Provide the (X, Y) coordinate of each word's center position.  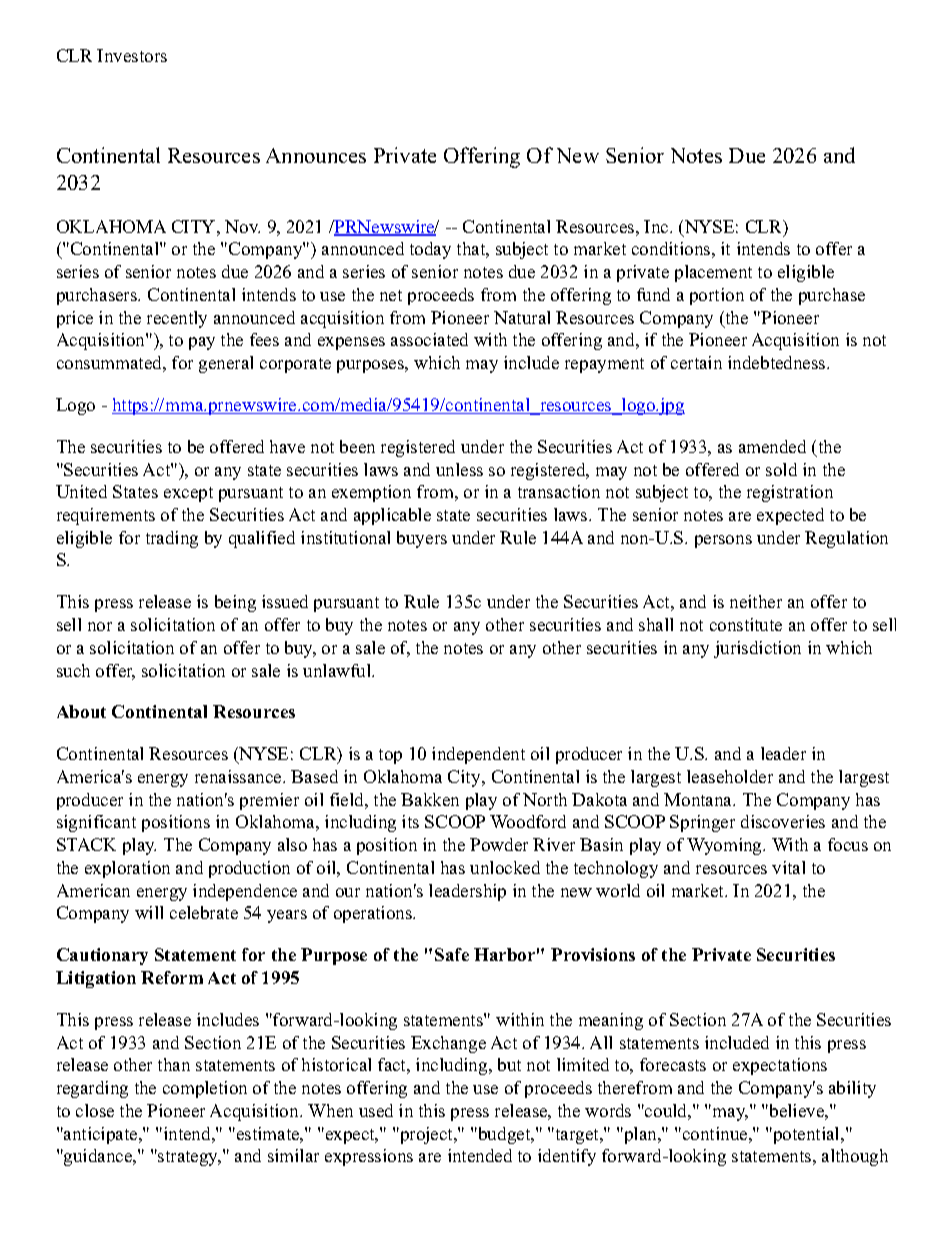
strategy (188, 1158)
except (188, 494)
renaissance (239, 776)
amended (772, 446)
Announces (316, 155)
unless (459, 469)
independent (478, 755)
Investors (132, 55)
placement (713, 273)
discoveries (783, 821)
